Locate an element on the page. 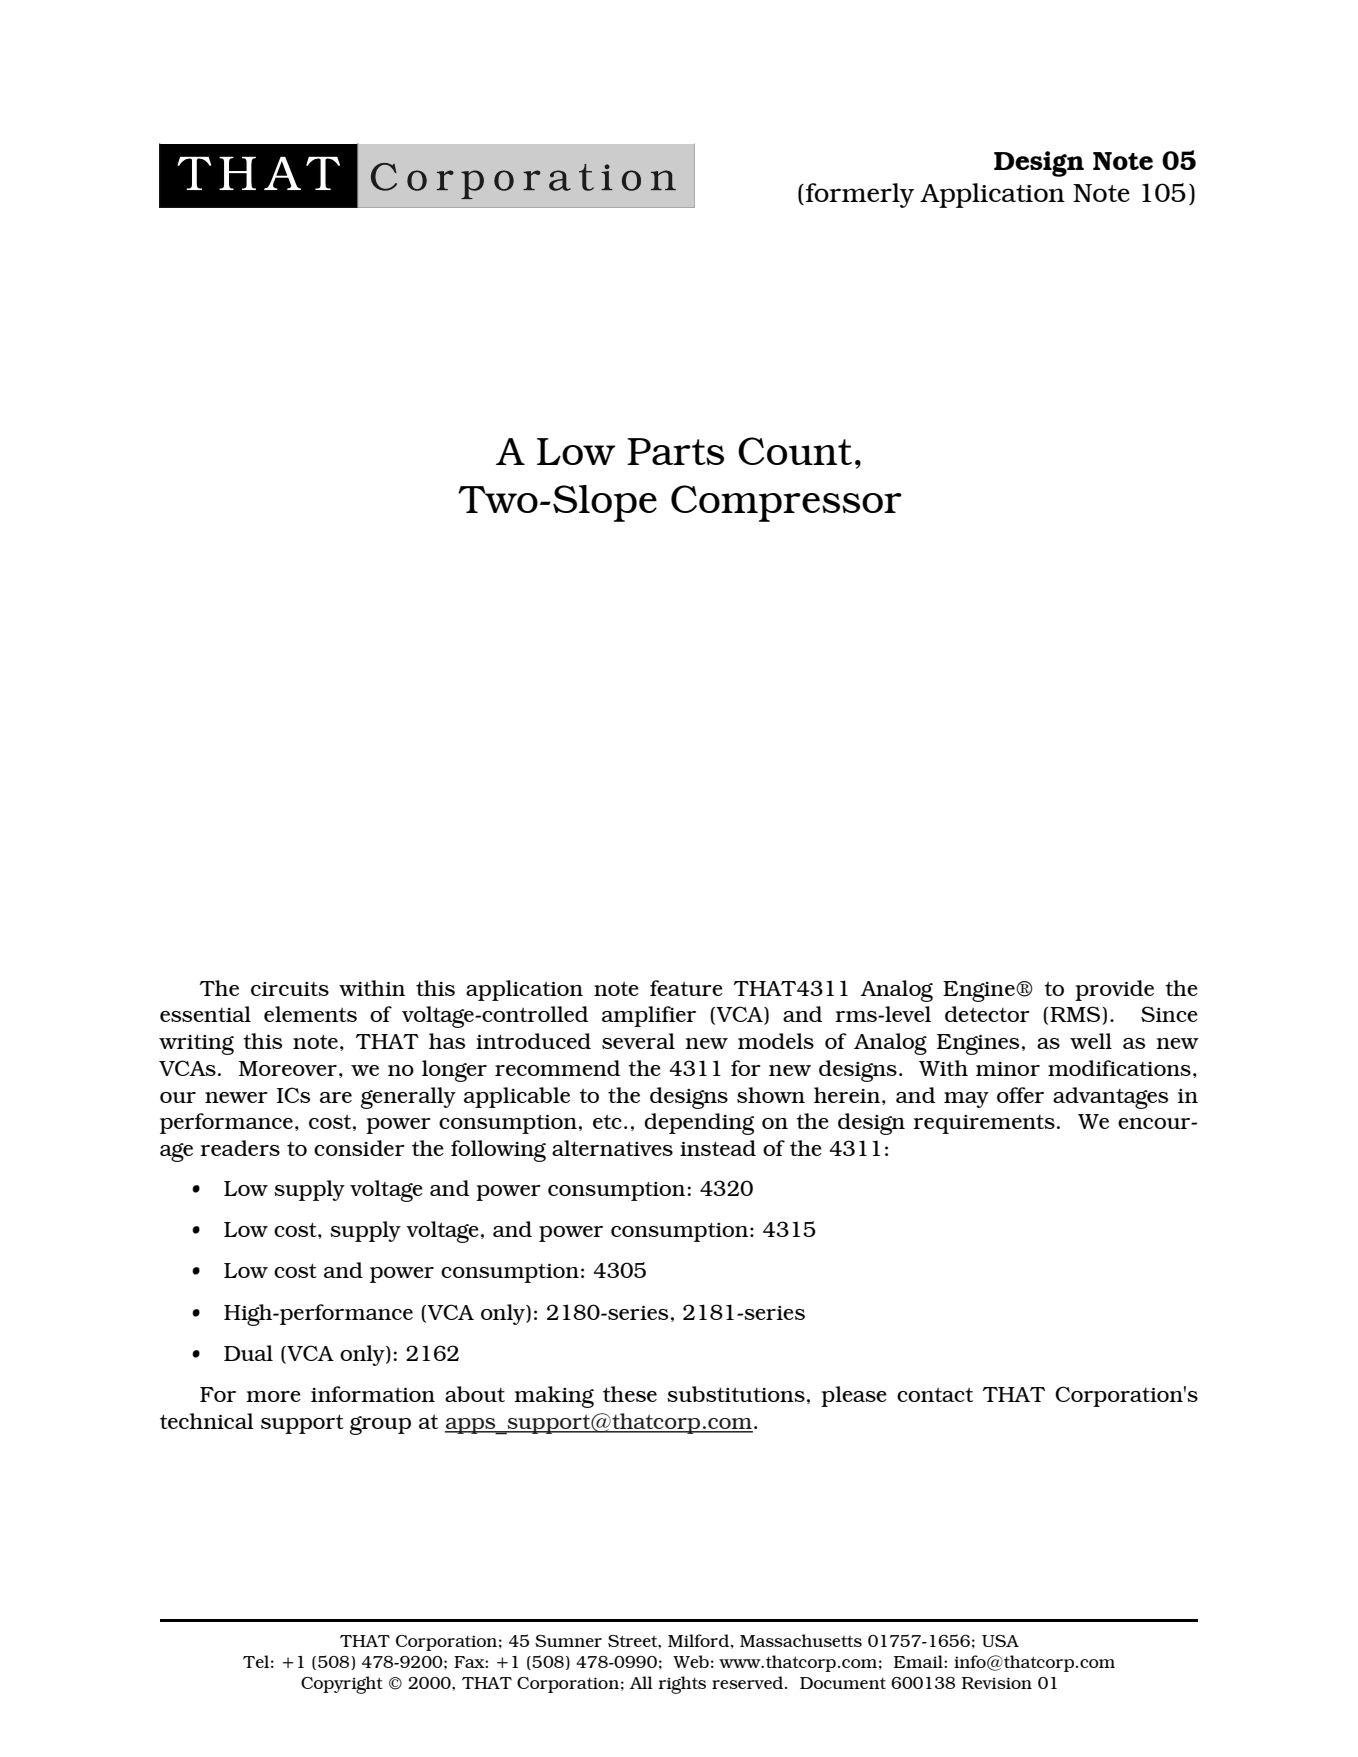  amplifier is located at coordinates (649, 1016).
